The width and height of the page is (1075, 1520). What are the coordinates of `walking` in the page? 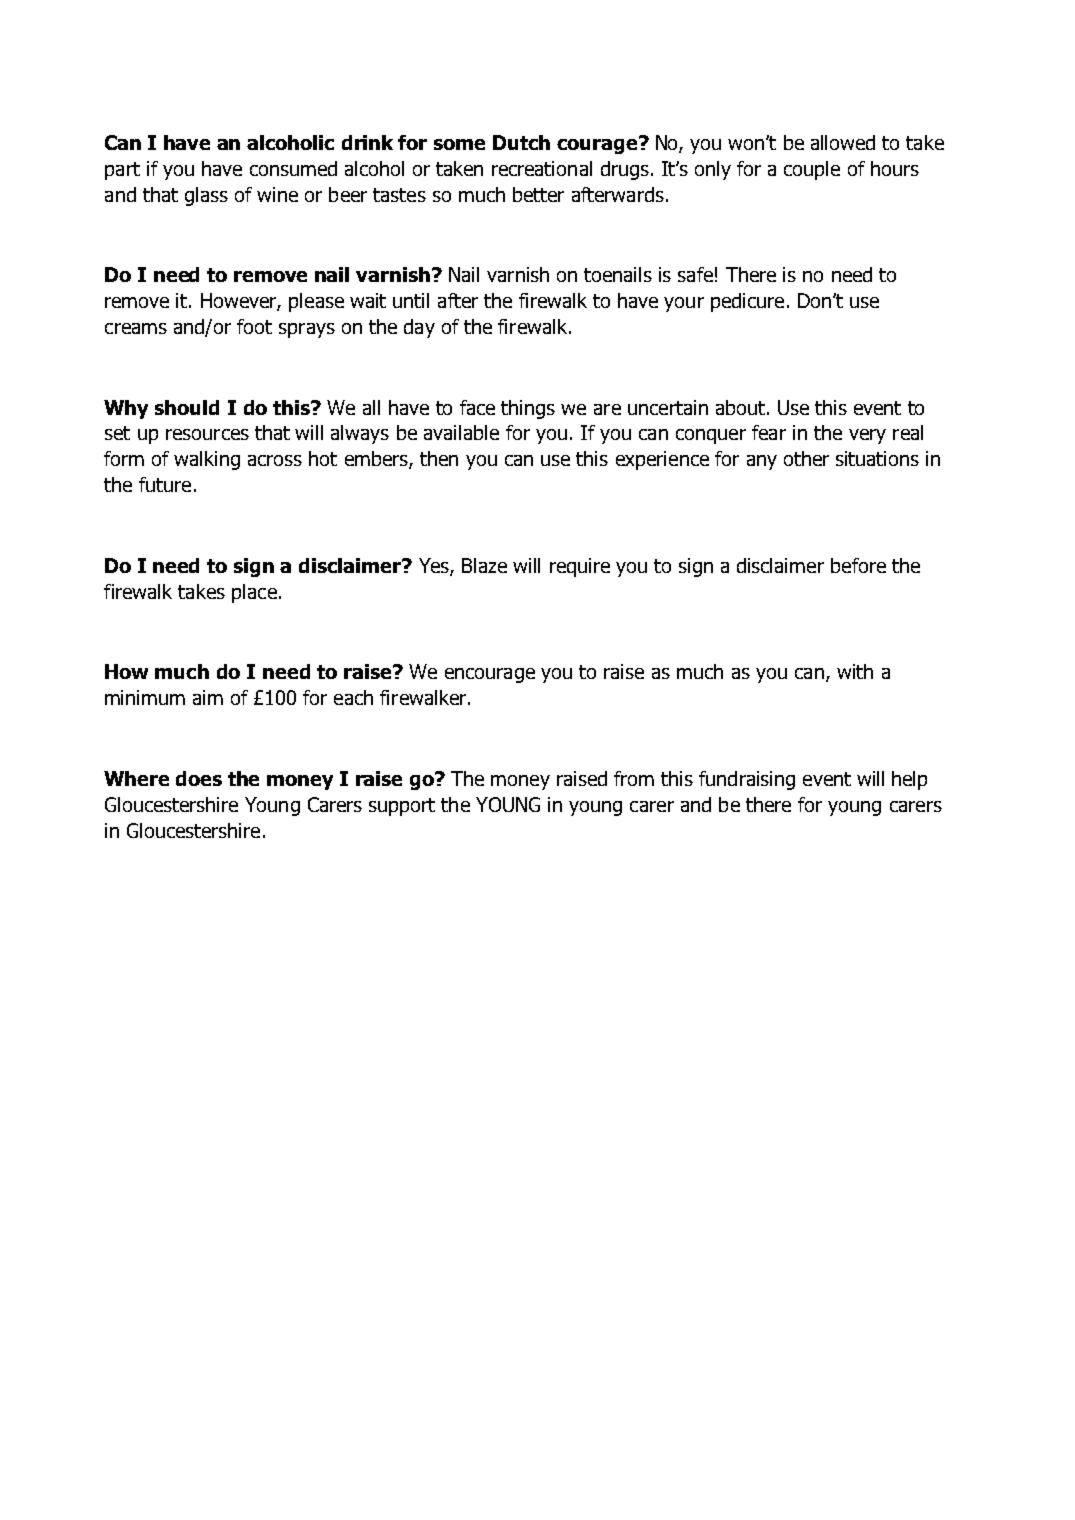 It's located at (207, 460).
